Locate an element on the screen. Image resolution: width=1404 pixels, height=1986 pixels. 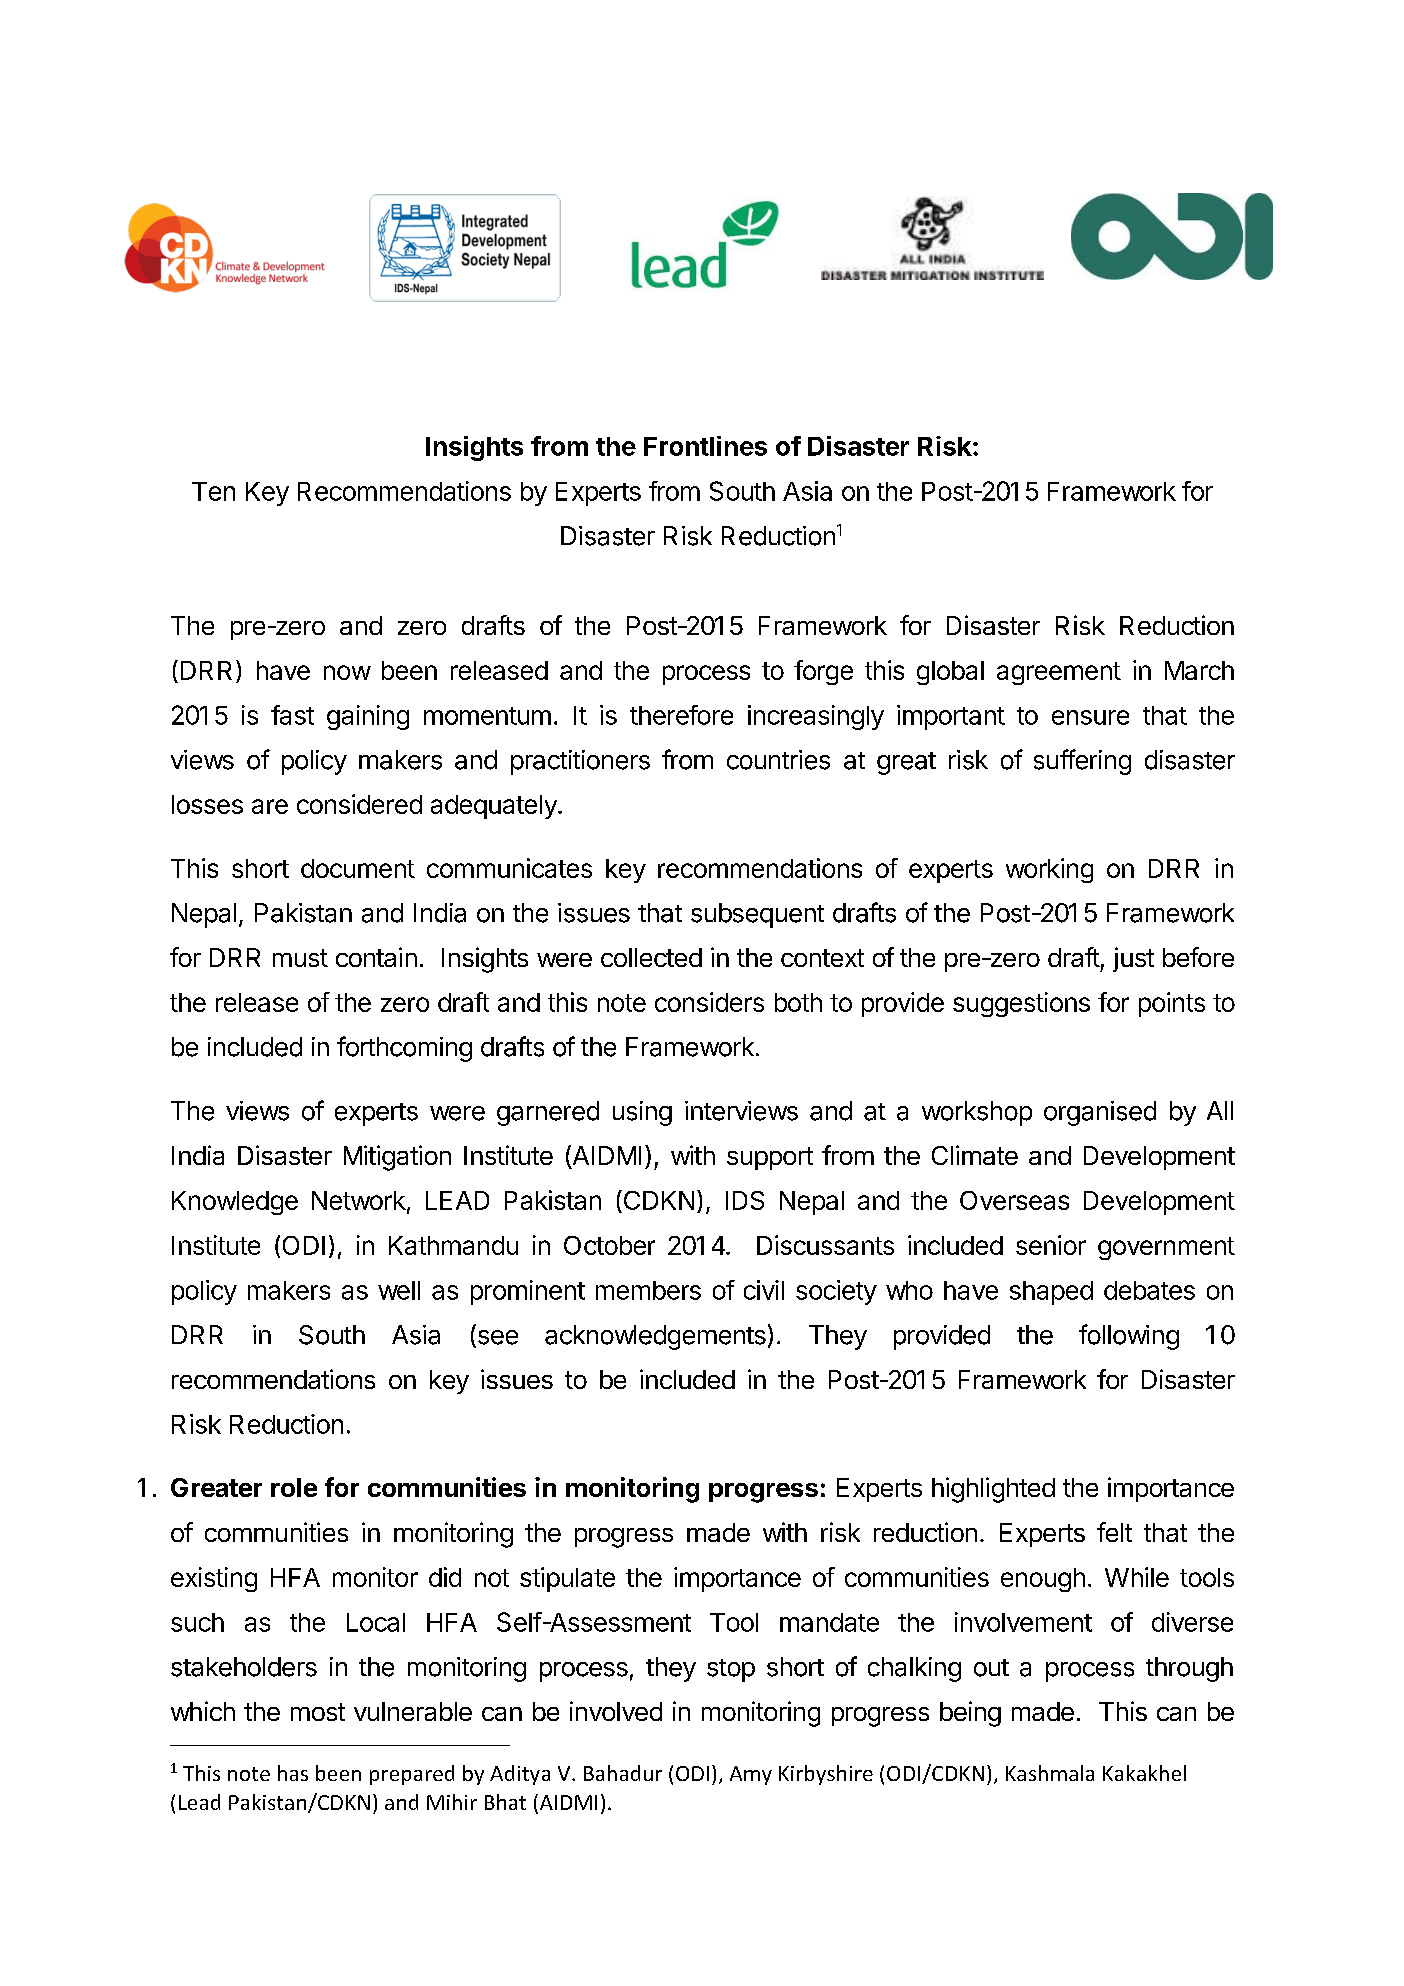
civil is located at coordinates (764, 1290).
